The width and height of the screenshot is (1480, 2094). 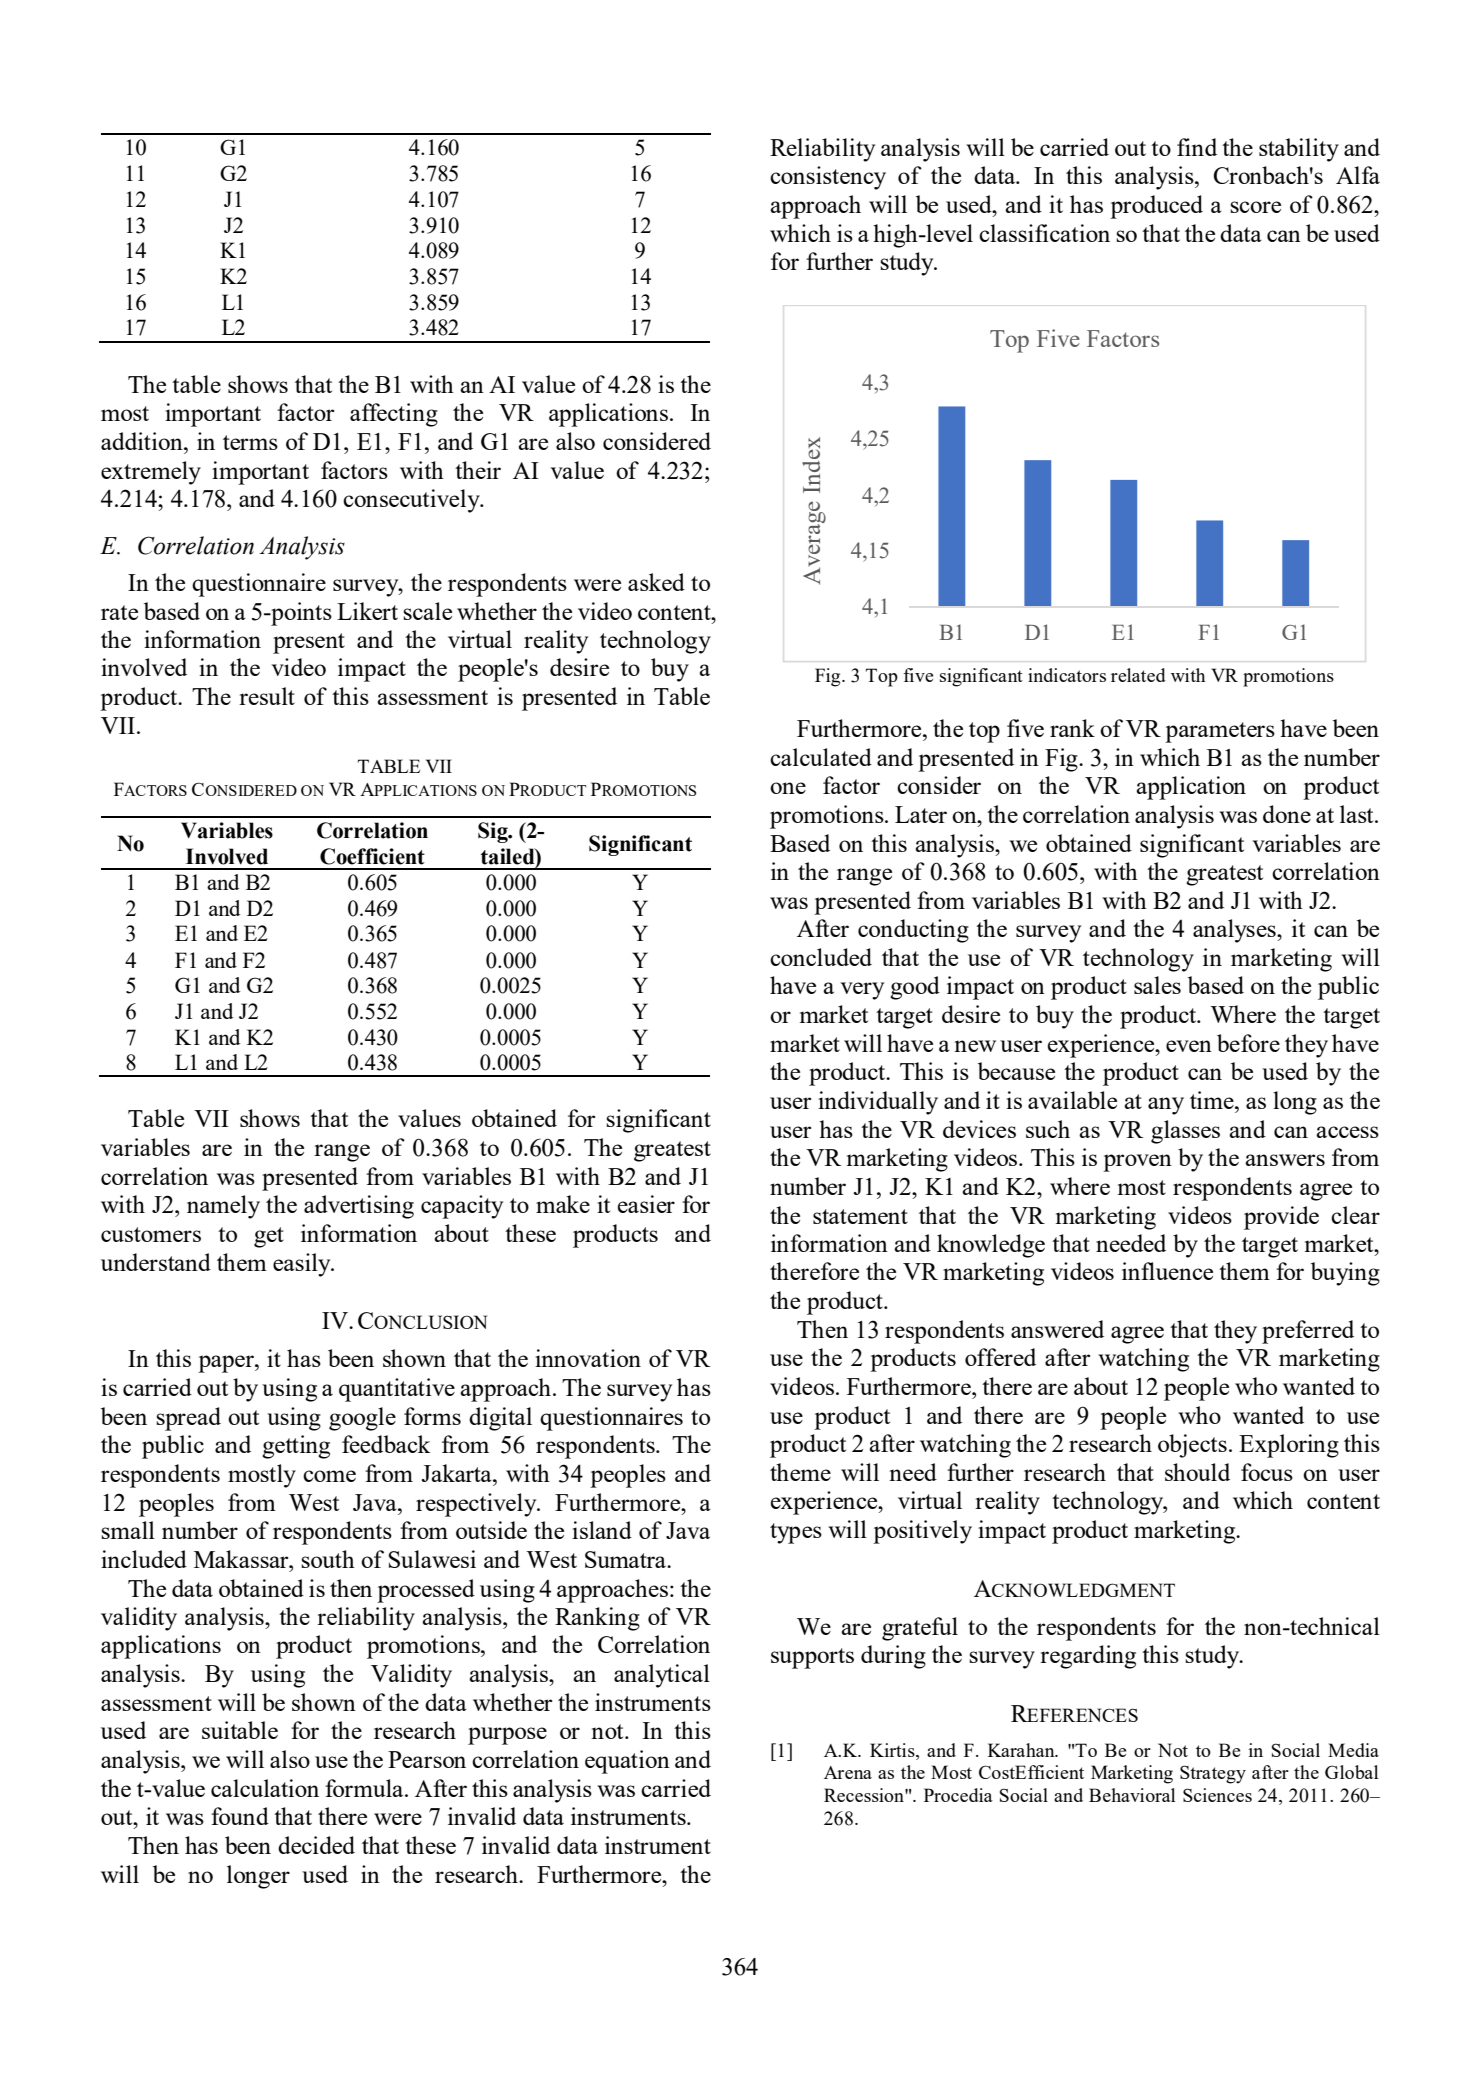 I want to click on calculation, so click(x=265, y=1788).
